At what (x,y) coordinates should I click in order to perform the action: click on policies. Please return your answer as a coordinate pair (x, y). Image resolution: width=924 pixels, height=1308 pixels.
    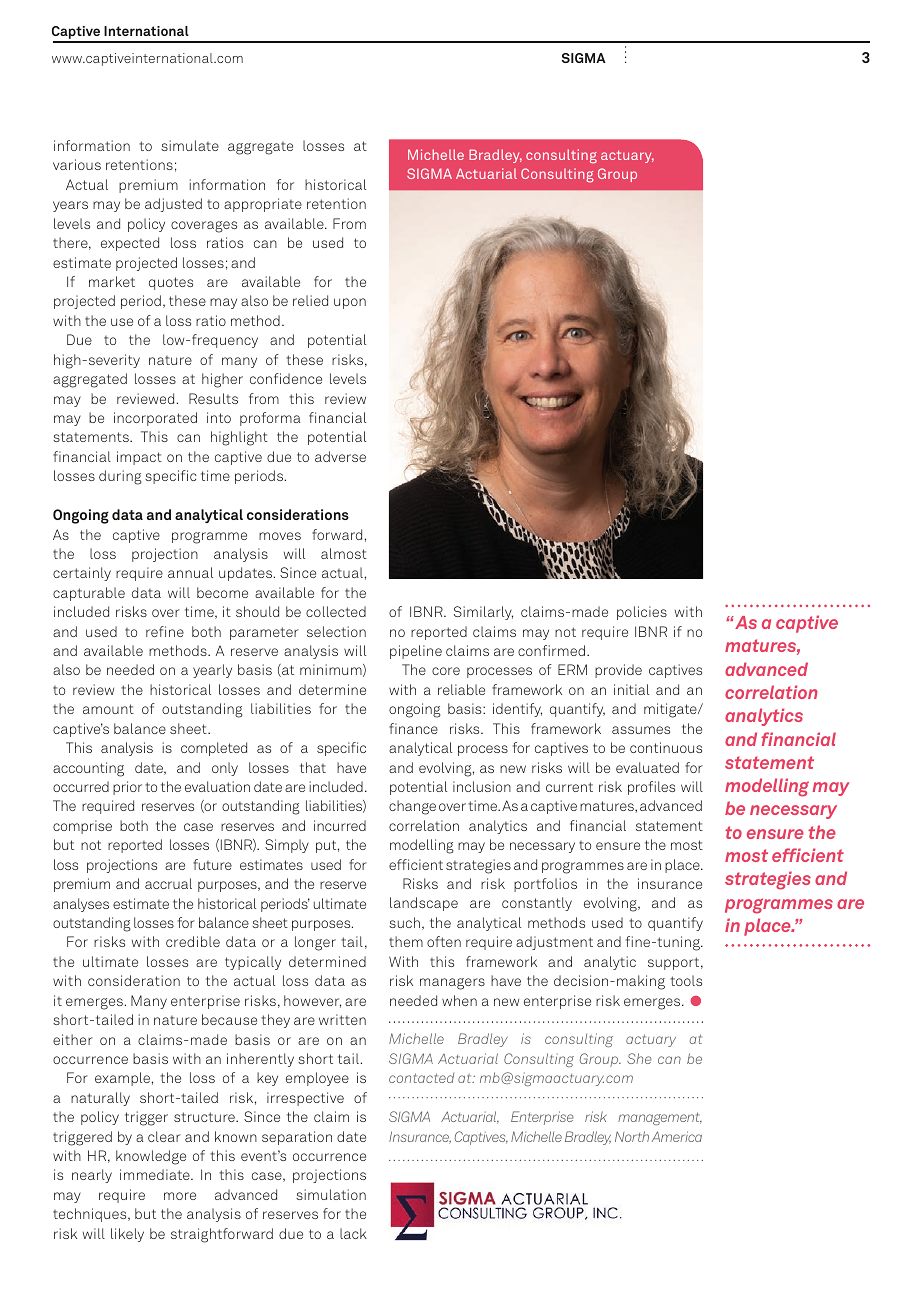
    Looking at the image, I should click on (642, 613).
